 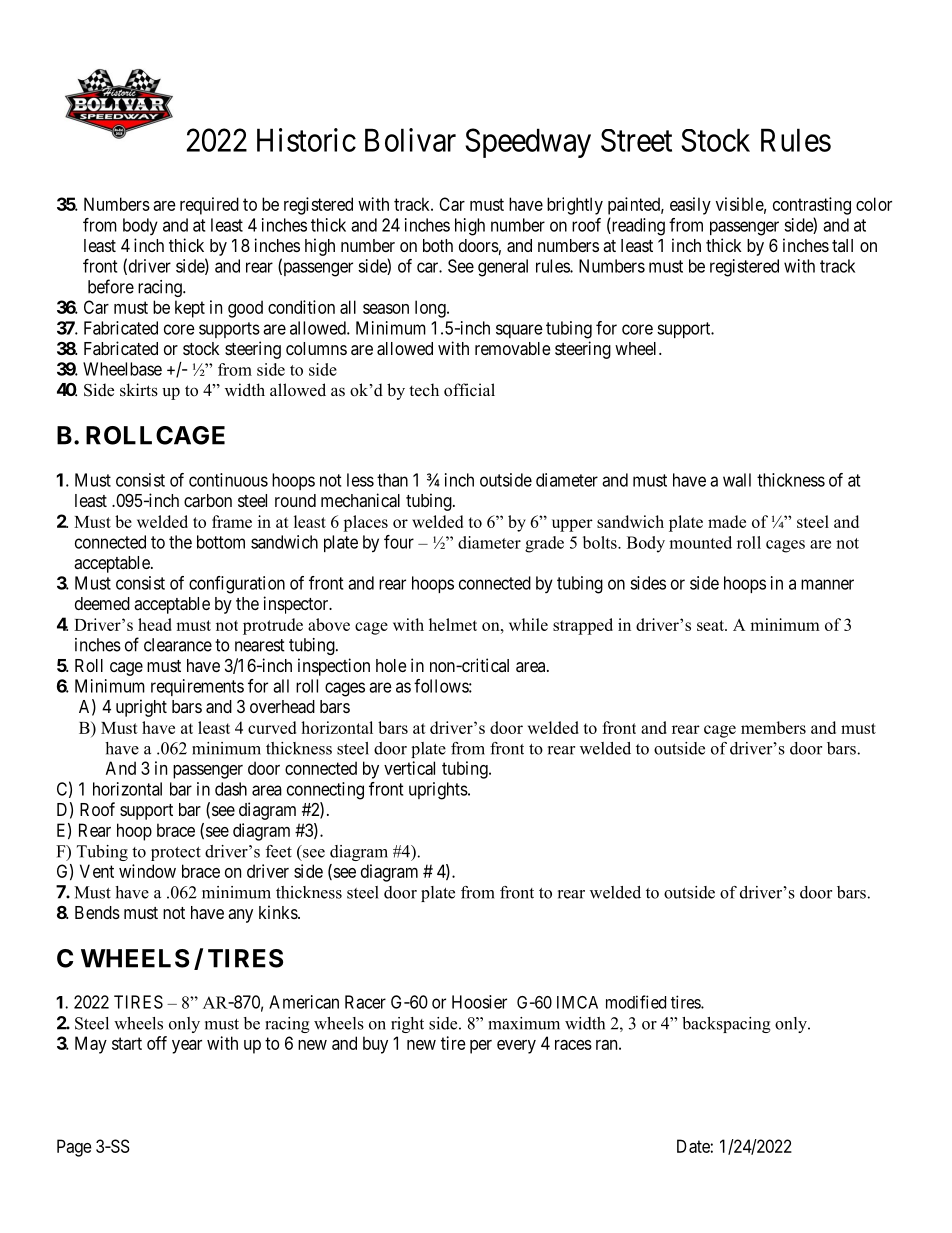 What do you see at coordinates (528, 143) in the image?
I see `Speedway` at bounding box center [528, 143].
